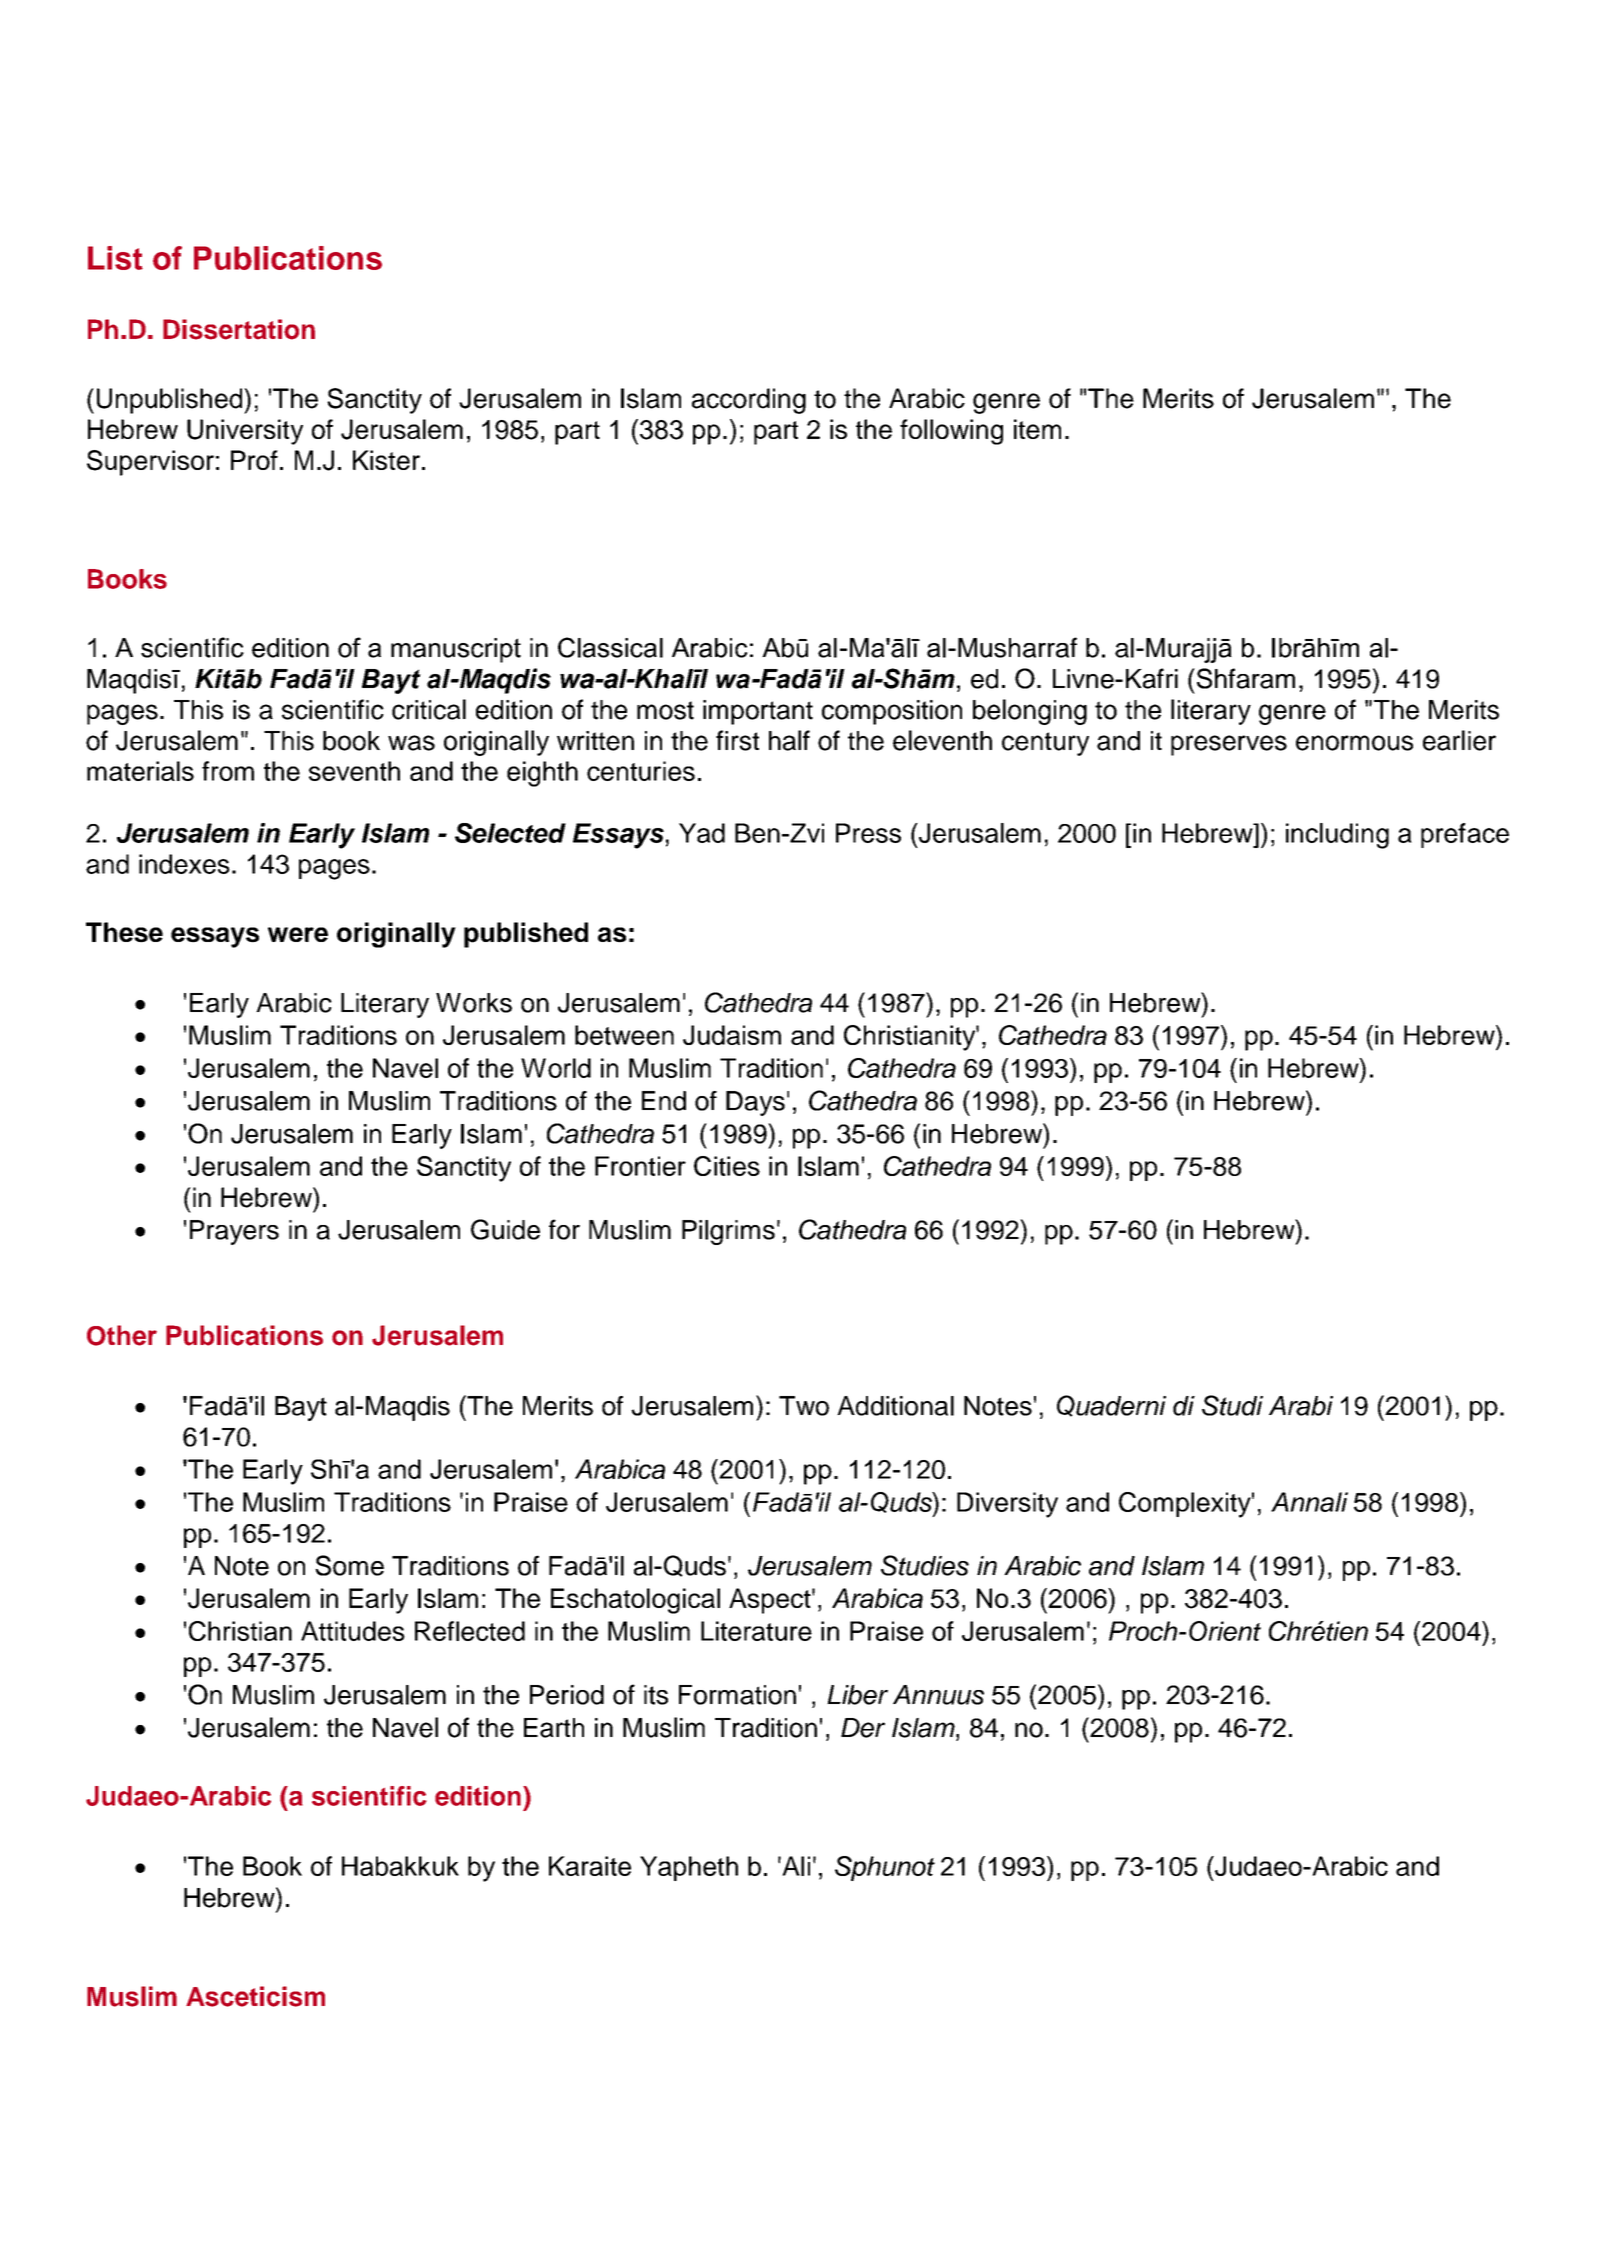 The height and width of the page is (2262, 1599). What do you see at coordinates (868, 833) in the page?
I see `Press` at bounding box center [868, 833].
